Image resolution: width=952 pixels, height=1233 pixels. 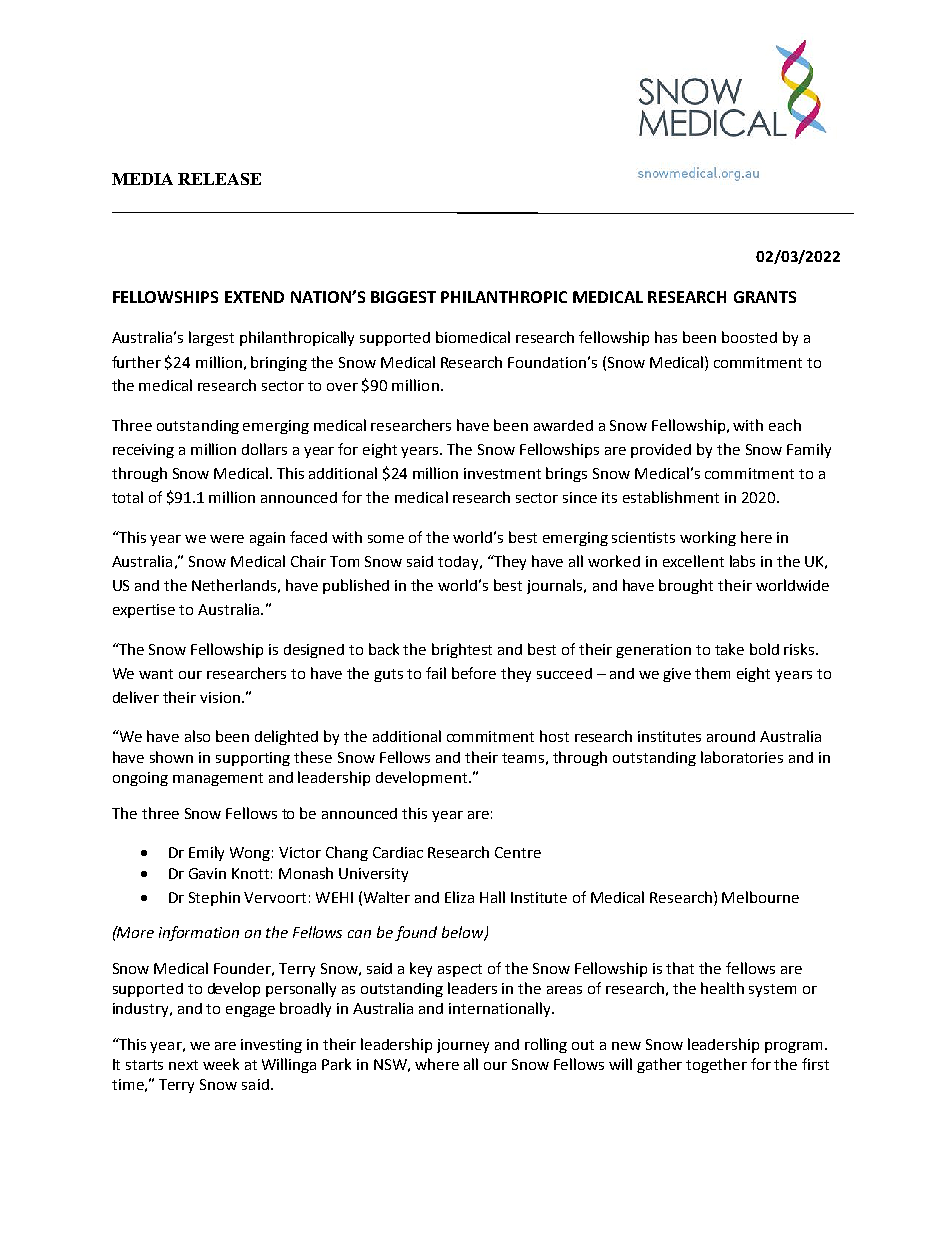 What do you see at coordinates (264, 449) in the screenshot?
I see `dollars` at bounding box center [264, 449].
